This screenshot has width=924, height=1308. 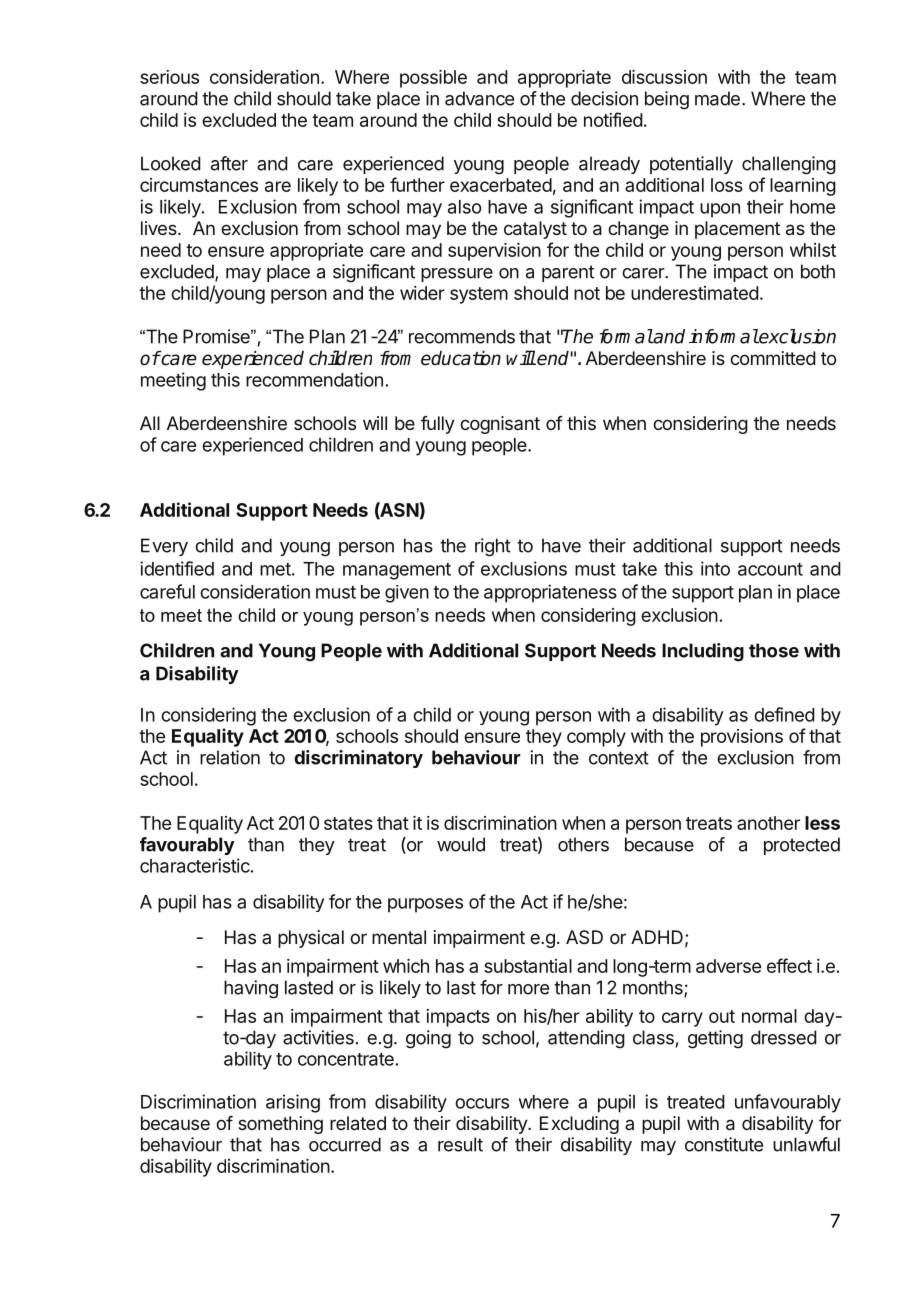 I want to click on identified, so click(x=177, y=568).
